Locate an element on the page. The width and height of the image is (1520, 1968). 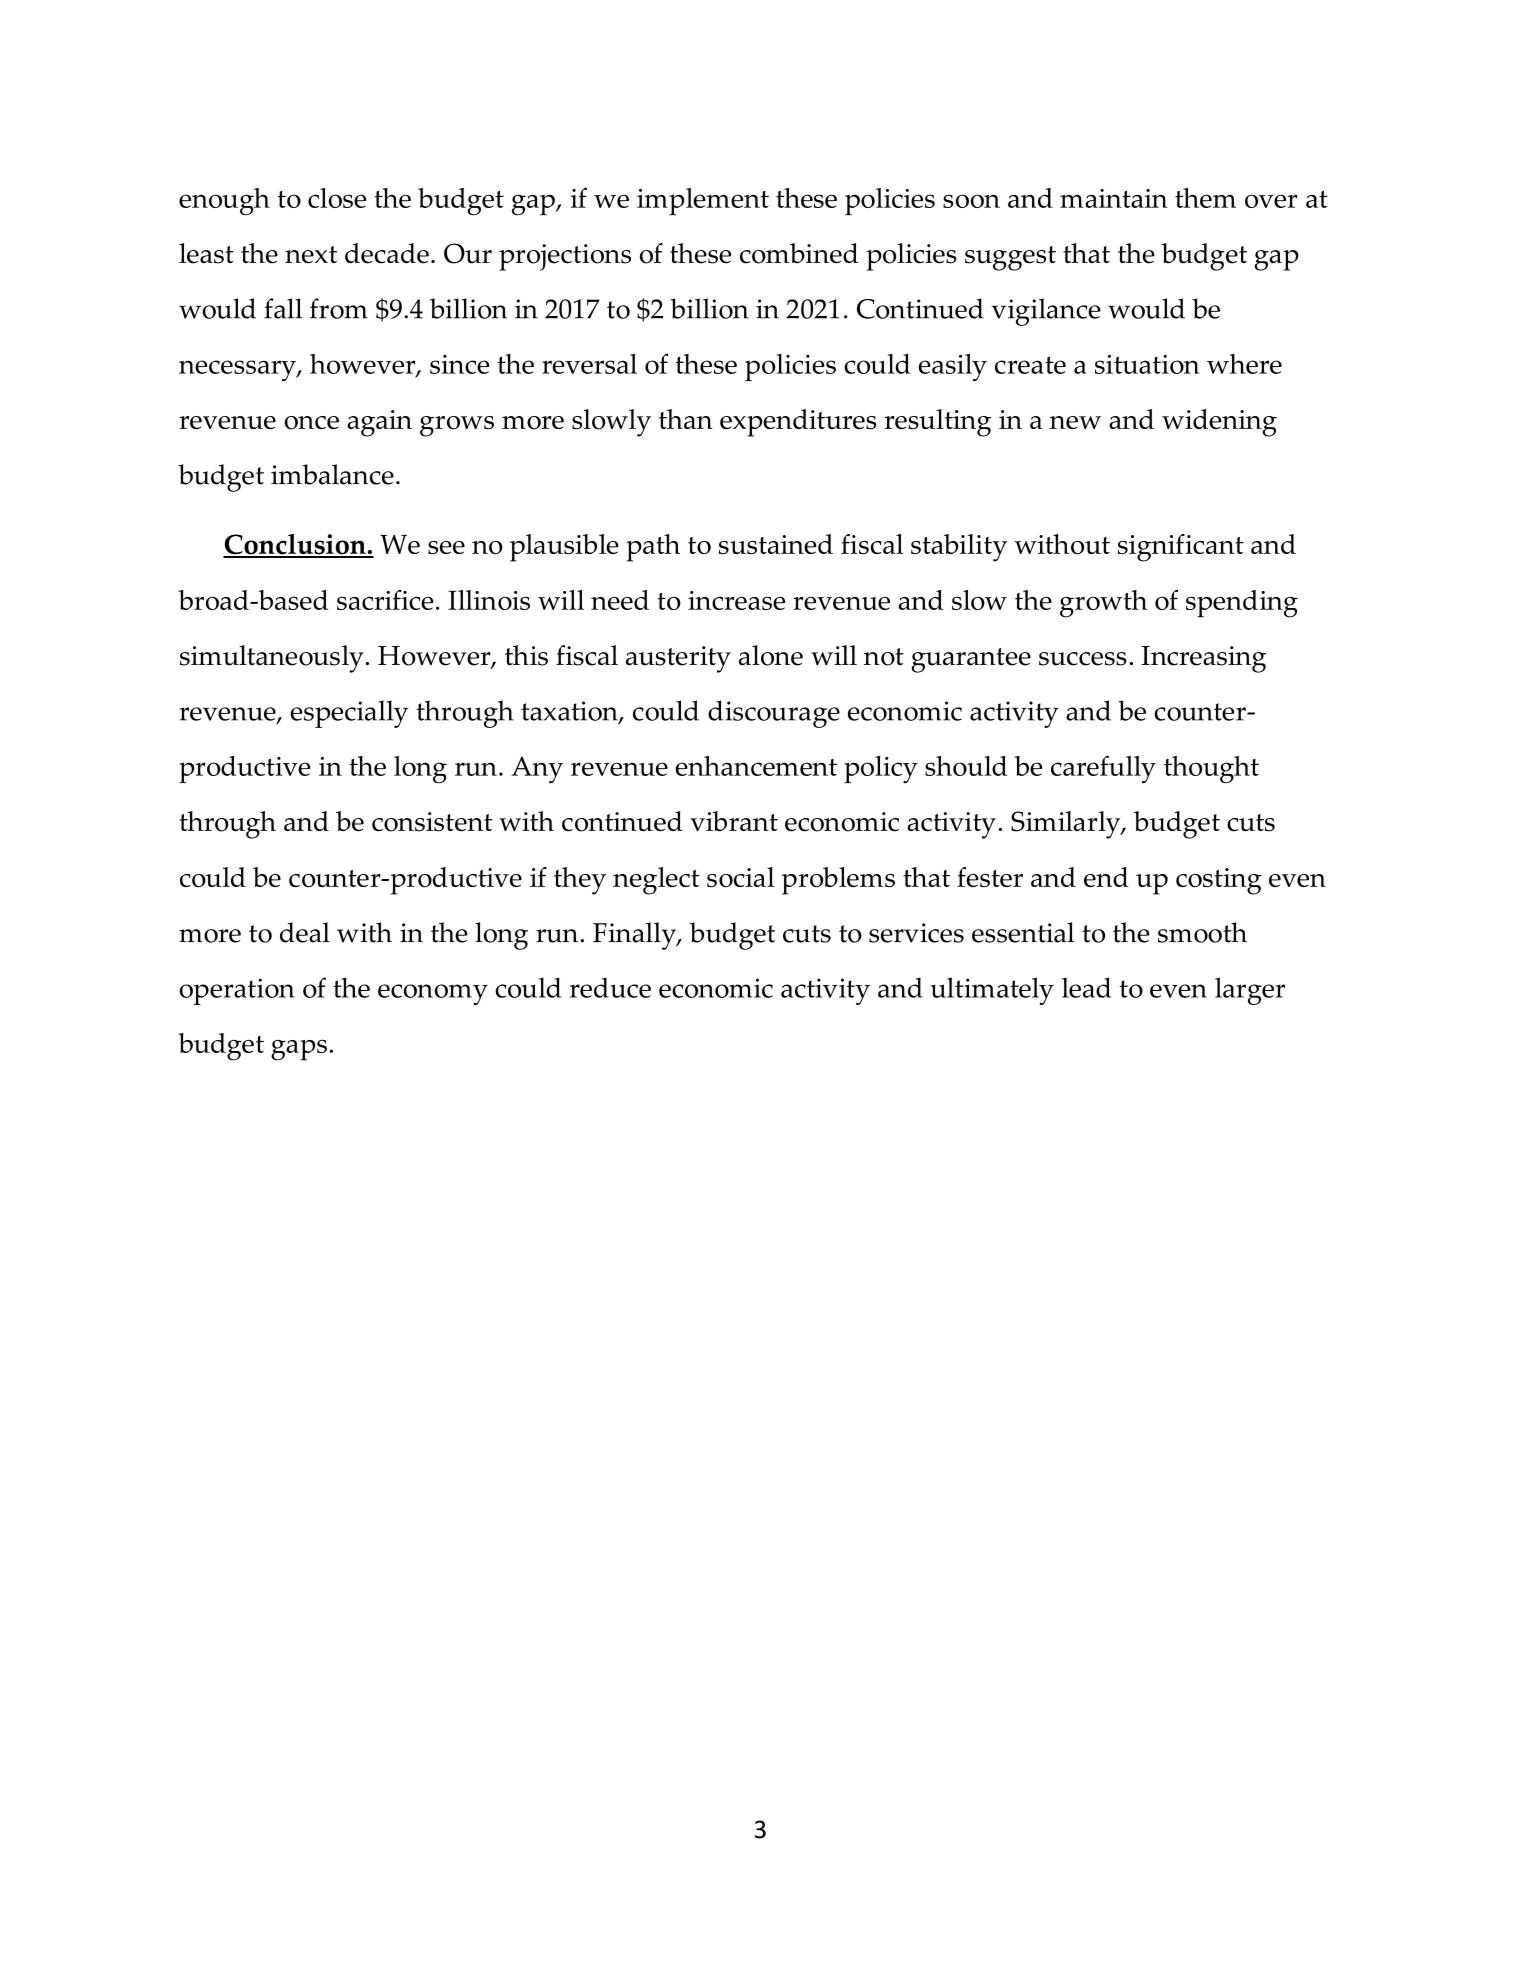
maintain is located at coordinates (1114, 198).
